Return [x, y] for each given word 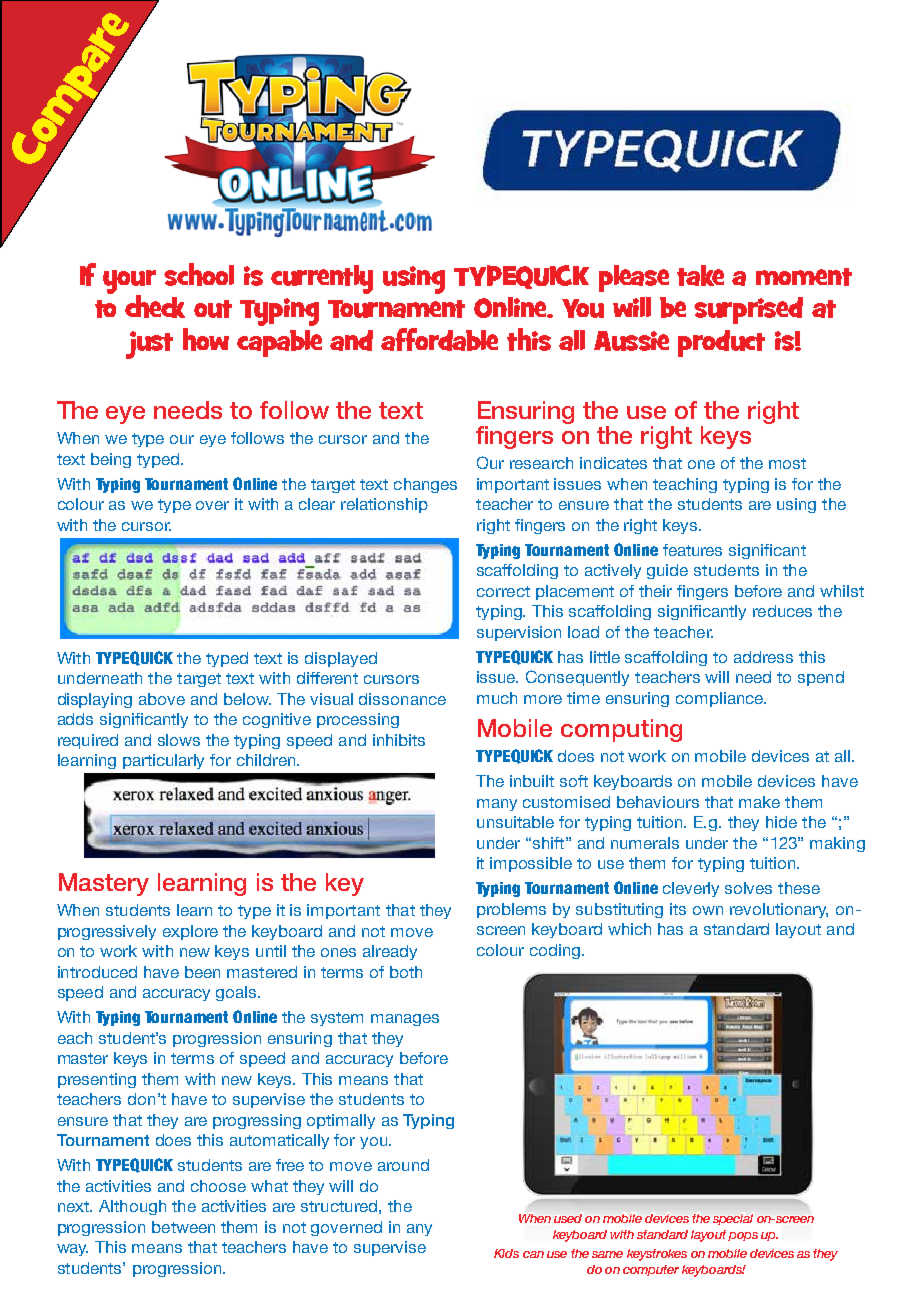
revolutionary [779, 910]
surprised [748, 310]
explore [190, 932]
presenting [97, 1080]
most [787, 463]
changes [425, 485]
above [162, 699]
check [155, 306]
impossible [531, 864]
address [763, 657]
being [111, 460]
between [183, 1227]
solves [748, 888]
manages [405, 1020]
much [497, 698]
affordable [439, 339]
